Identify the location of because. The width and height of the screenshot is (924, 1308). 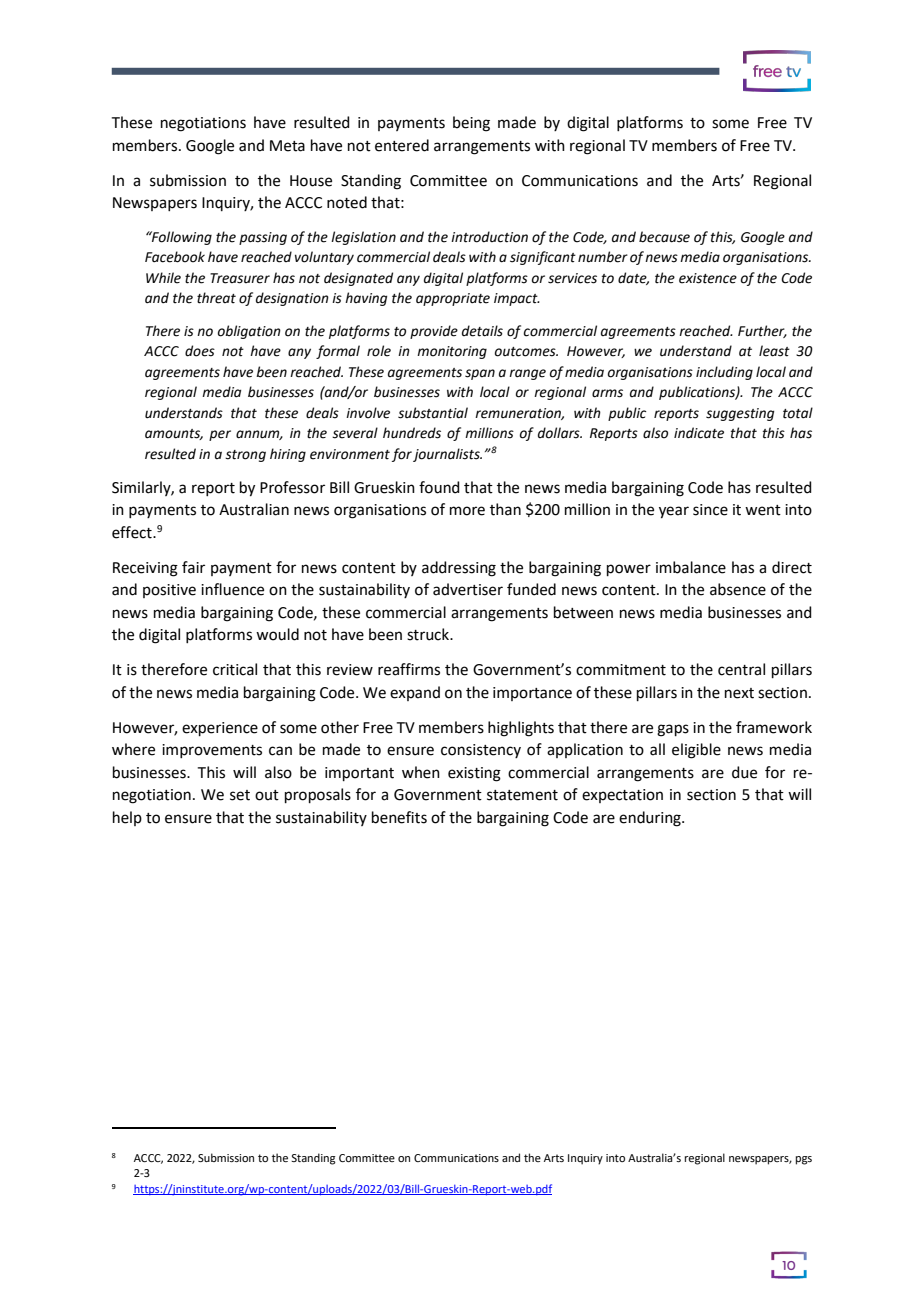
(664, 237).
